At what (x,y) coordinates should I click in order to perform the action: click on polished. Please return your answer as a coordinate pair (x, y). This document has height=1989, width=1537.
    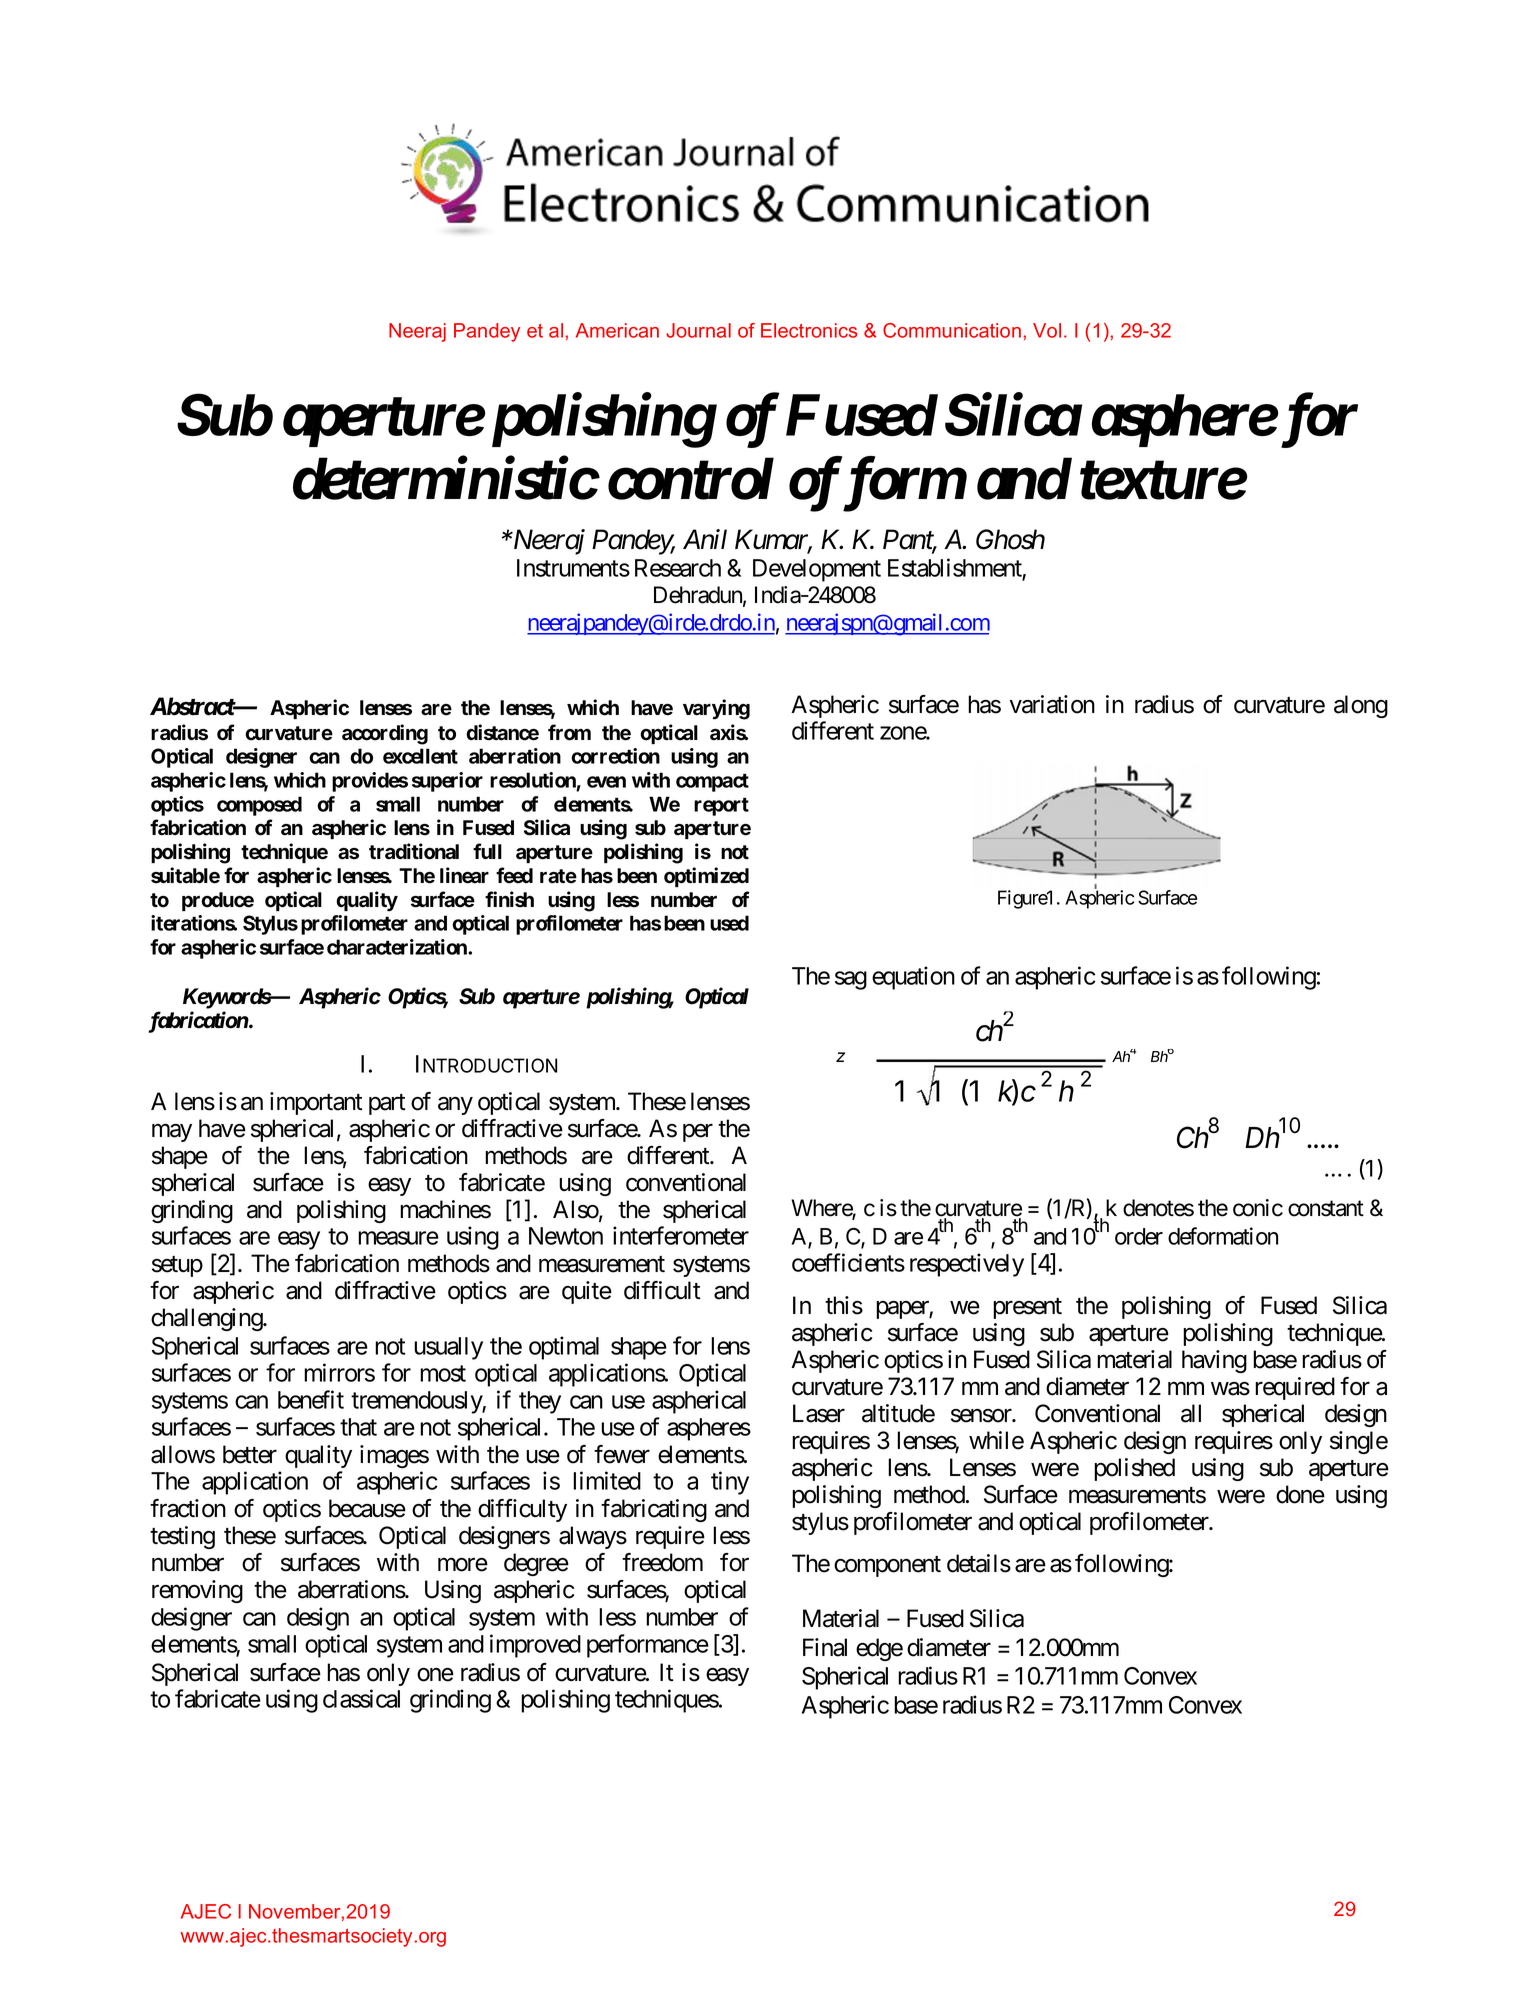
    Looking at the image, I should click on (1134, 1469).
